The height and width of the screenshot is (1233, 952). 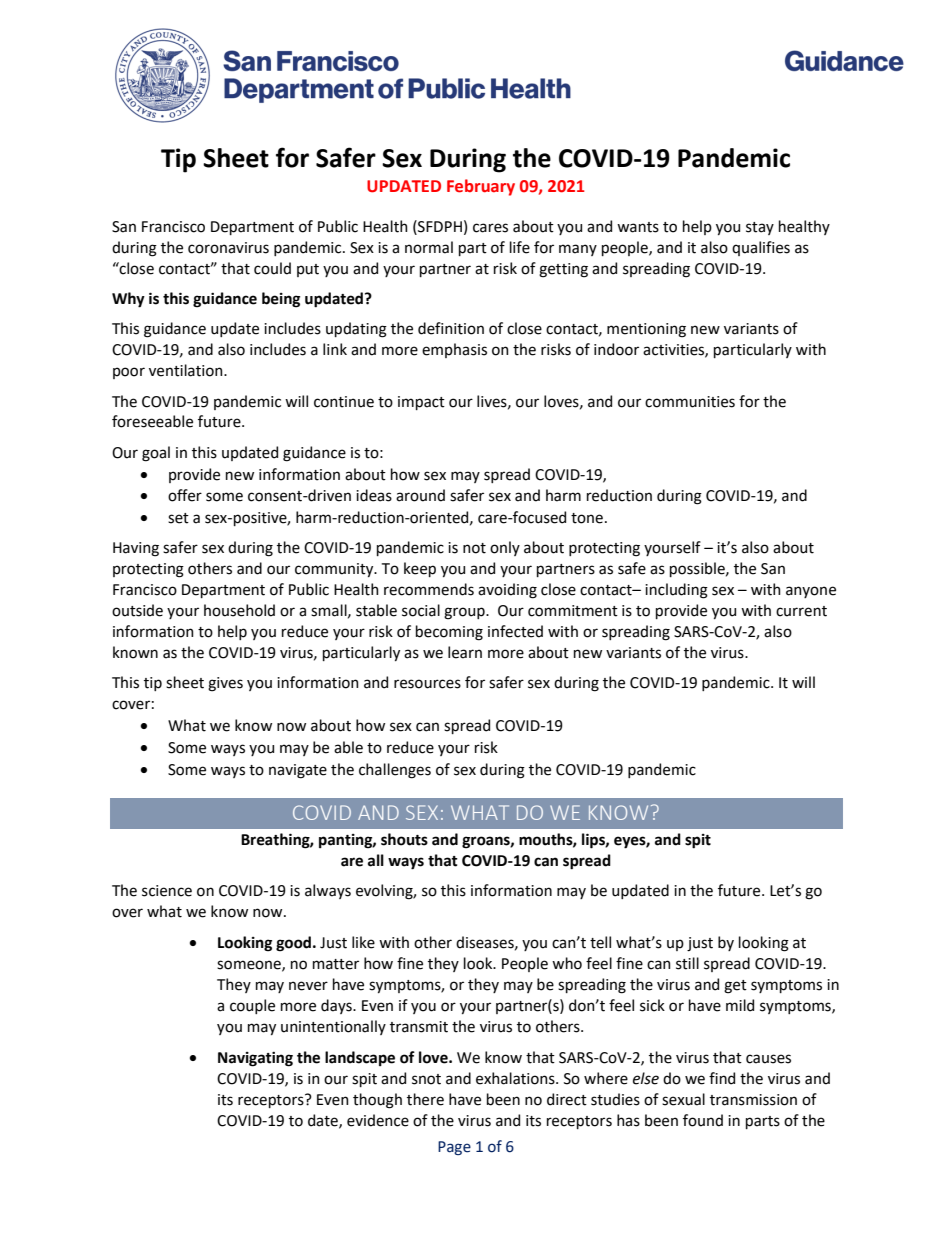 I want to click on current, so click(x=801, y=611).
